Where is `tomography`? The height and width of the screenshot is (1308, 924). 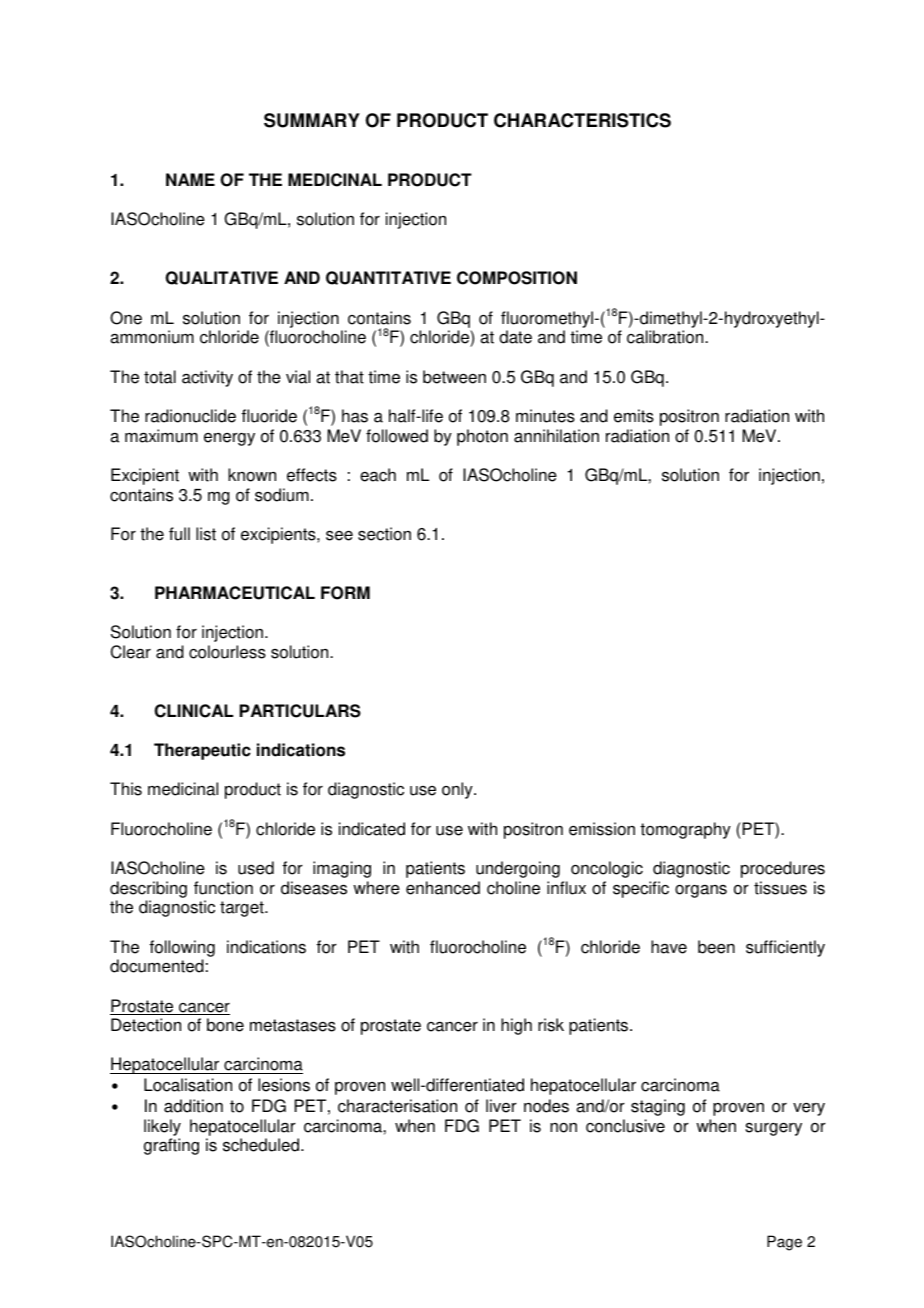
tomography is located at coordinates (685, 830).
